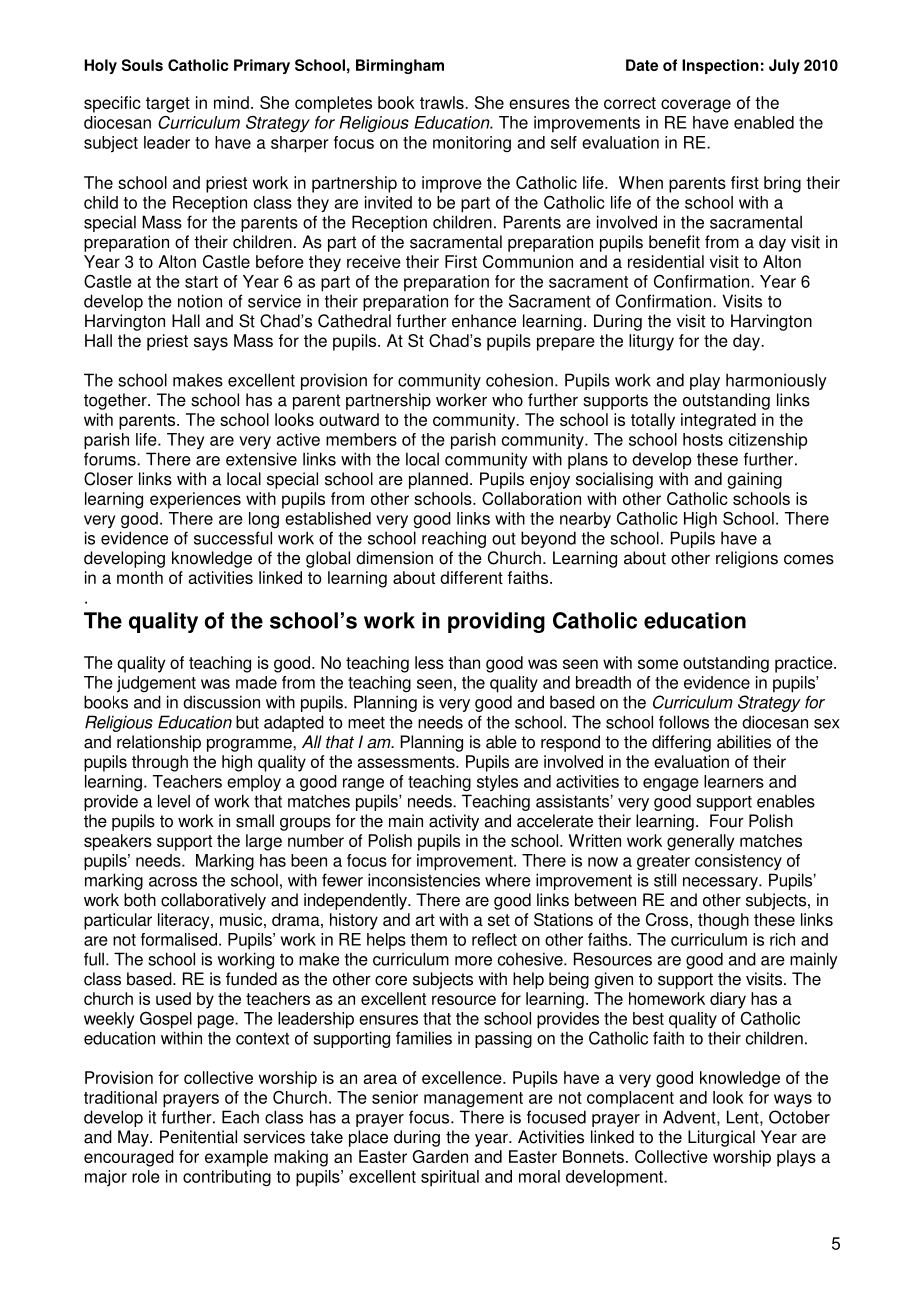 Image resolution: width=924 pixels, height=1308 pixels. What do you see at coordinates (696, 106) in the document?
I see `coverage` at bounding box center [696, 106].
